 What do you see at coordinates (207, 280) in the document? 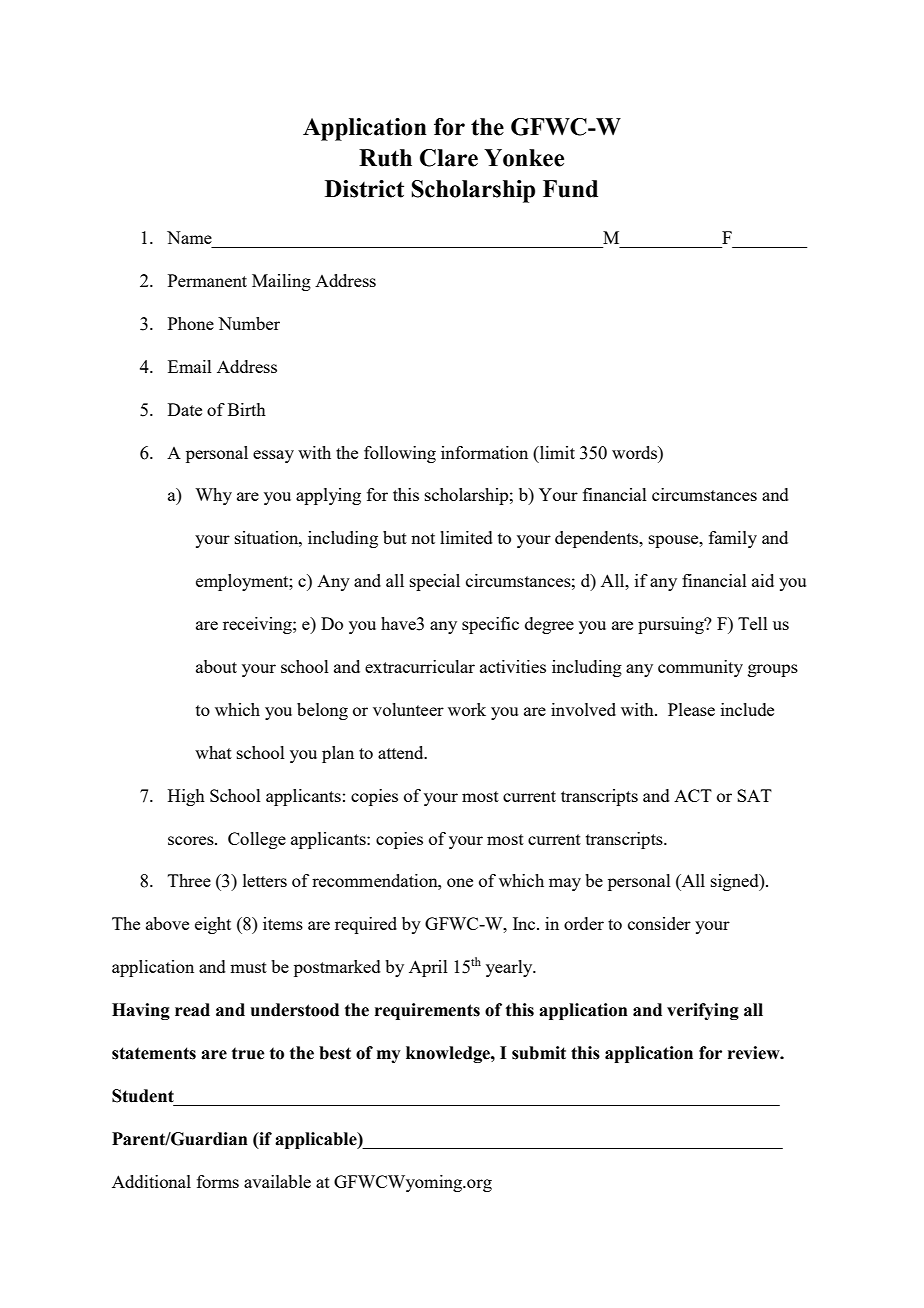
I see `Permanent` at bounding box center [207, 280].
